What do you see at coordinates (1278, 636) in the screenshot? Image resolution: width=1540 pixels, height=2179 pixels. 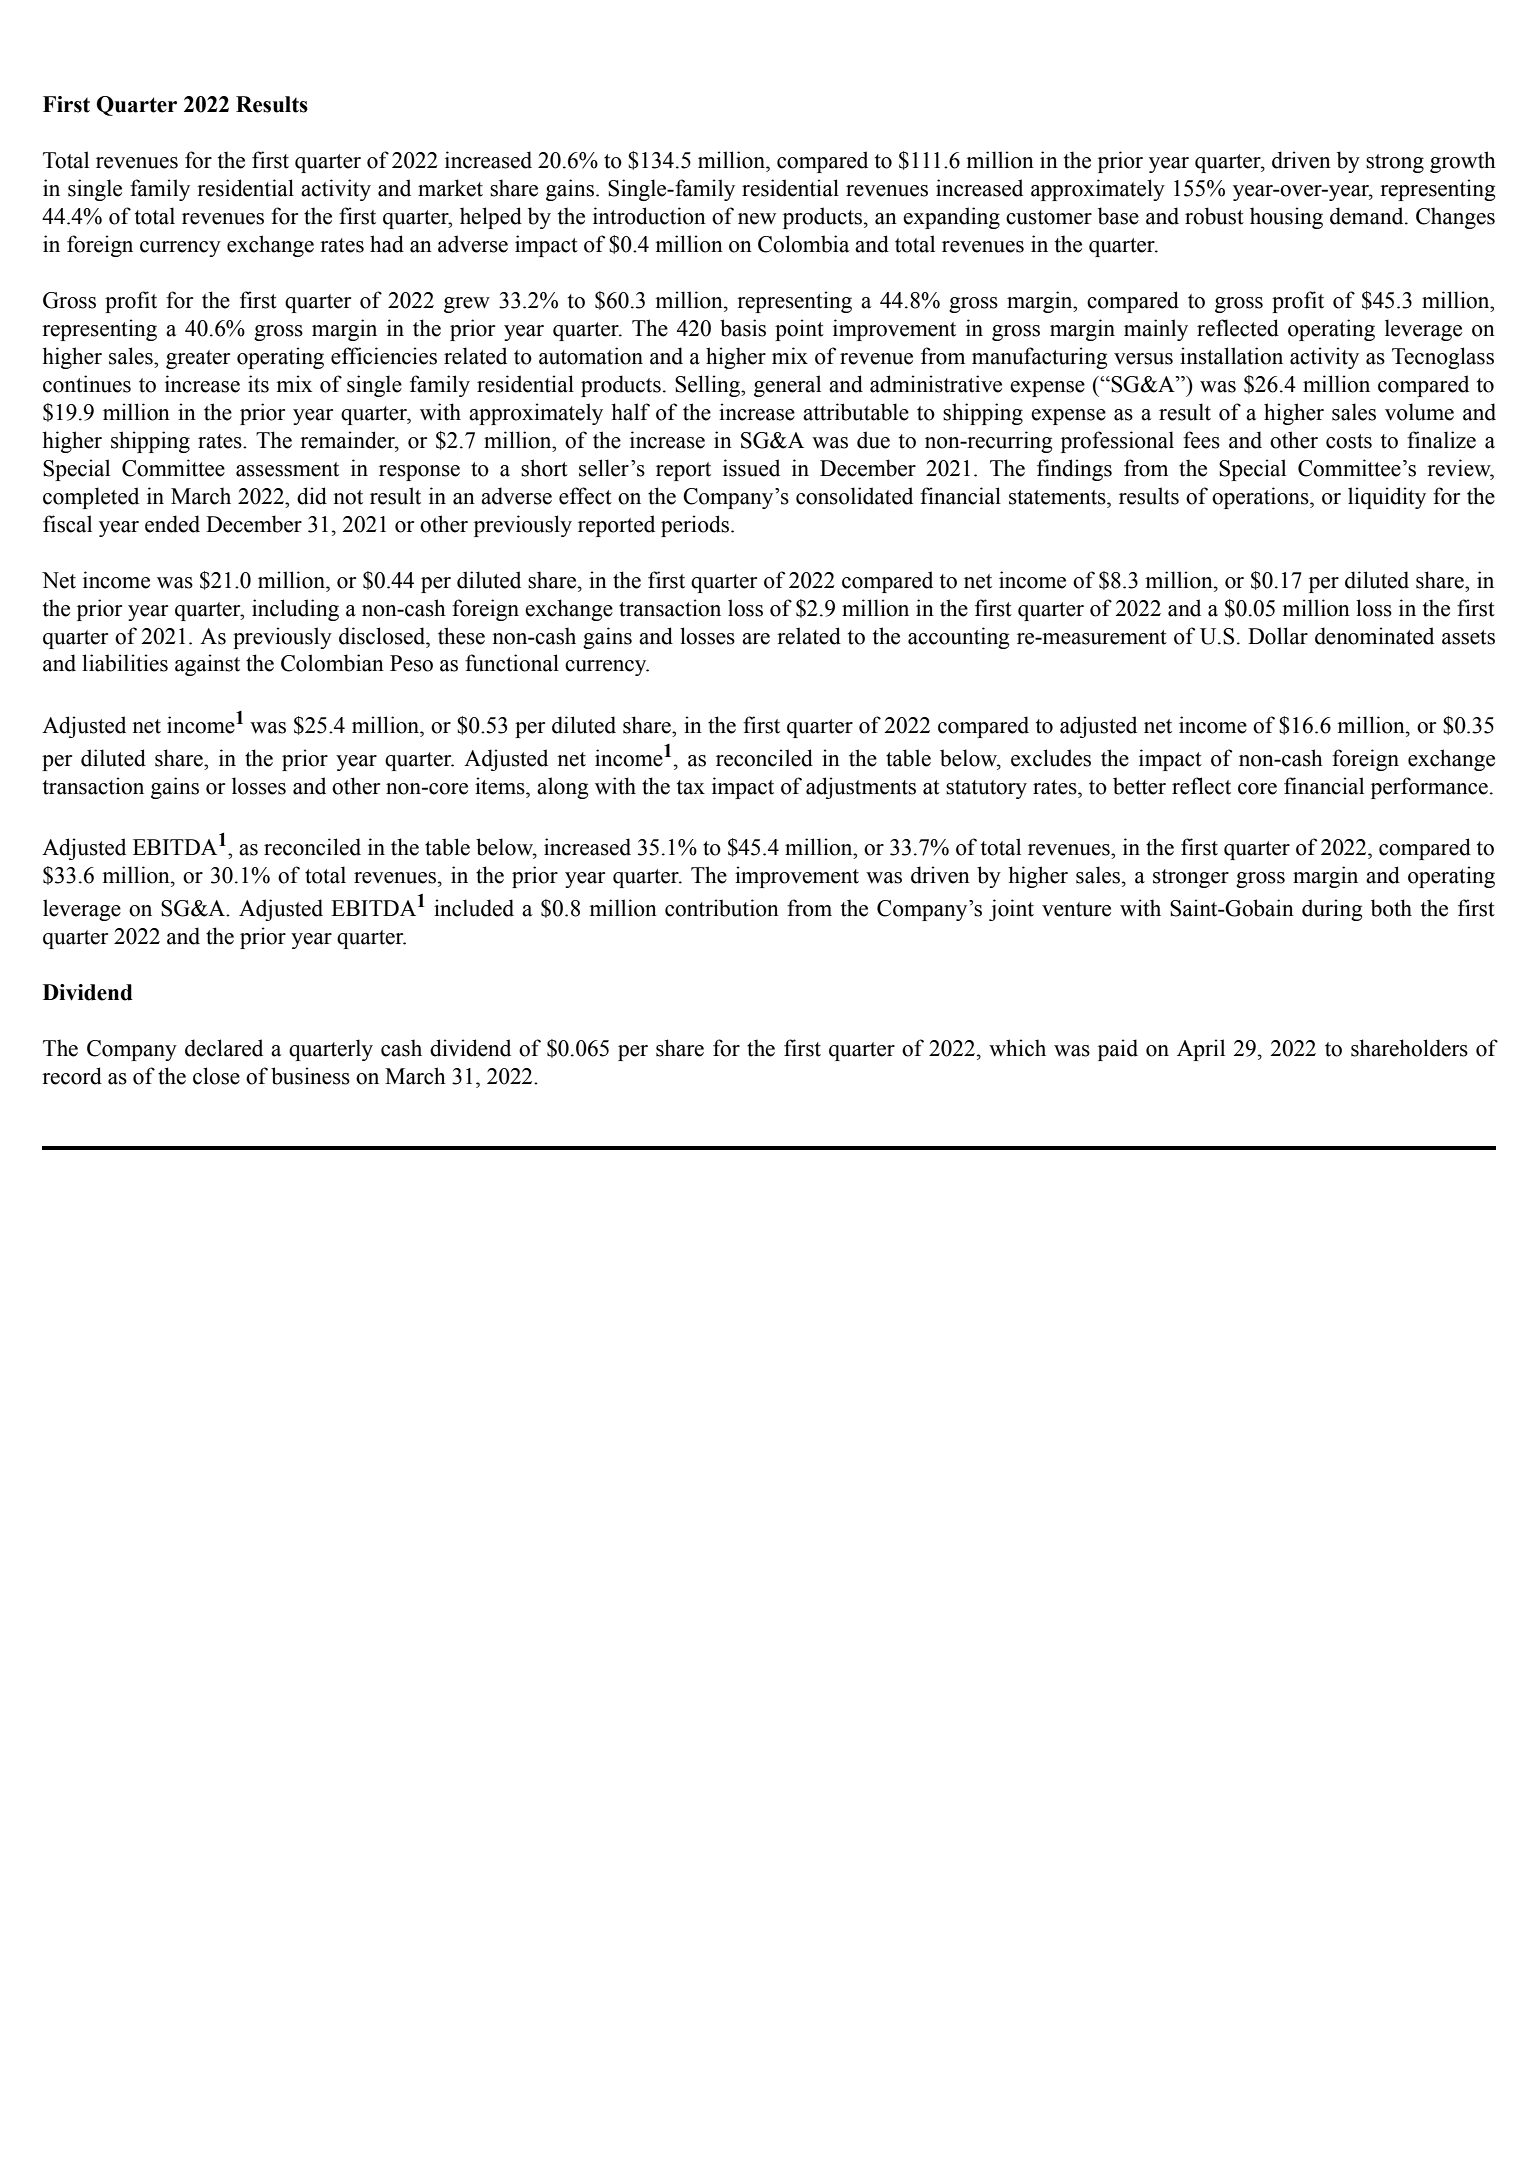 I see `Dollar` at bounding box center [1278, 636].
